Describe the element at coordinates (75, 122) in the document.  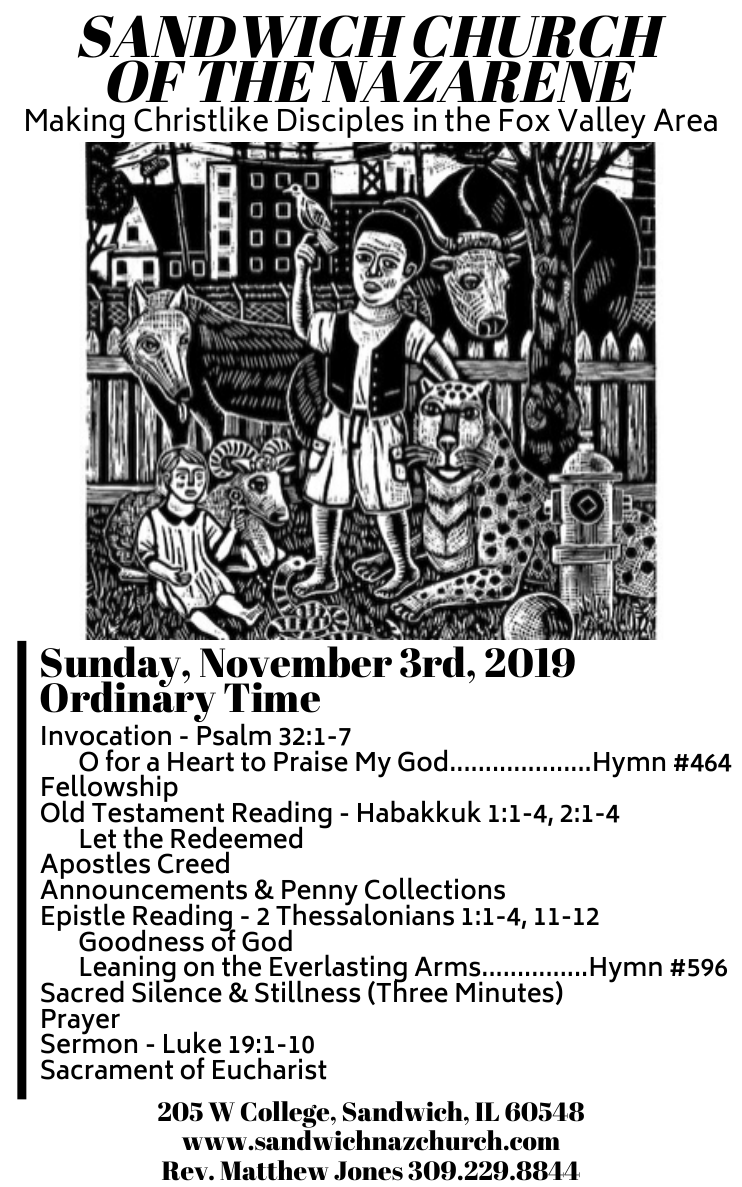
I see `Making` at that location.
